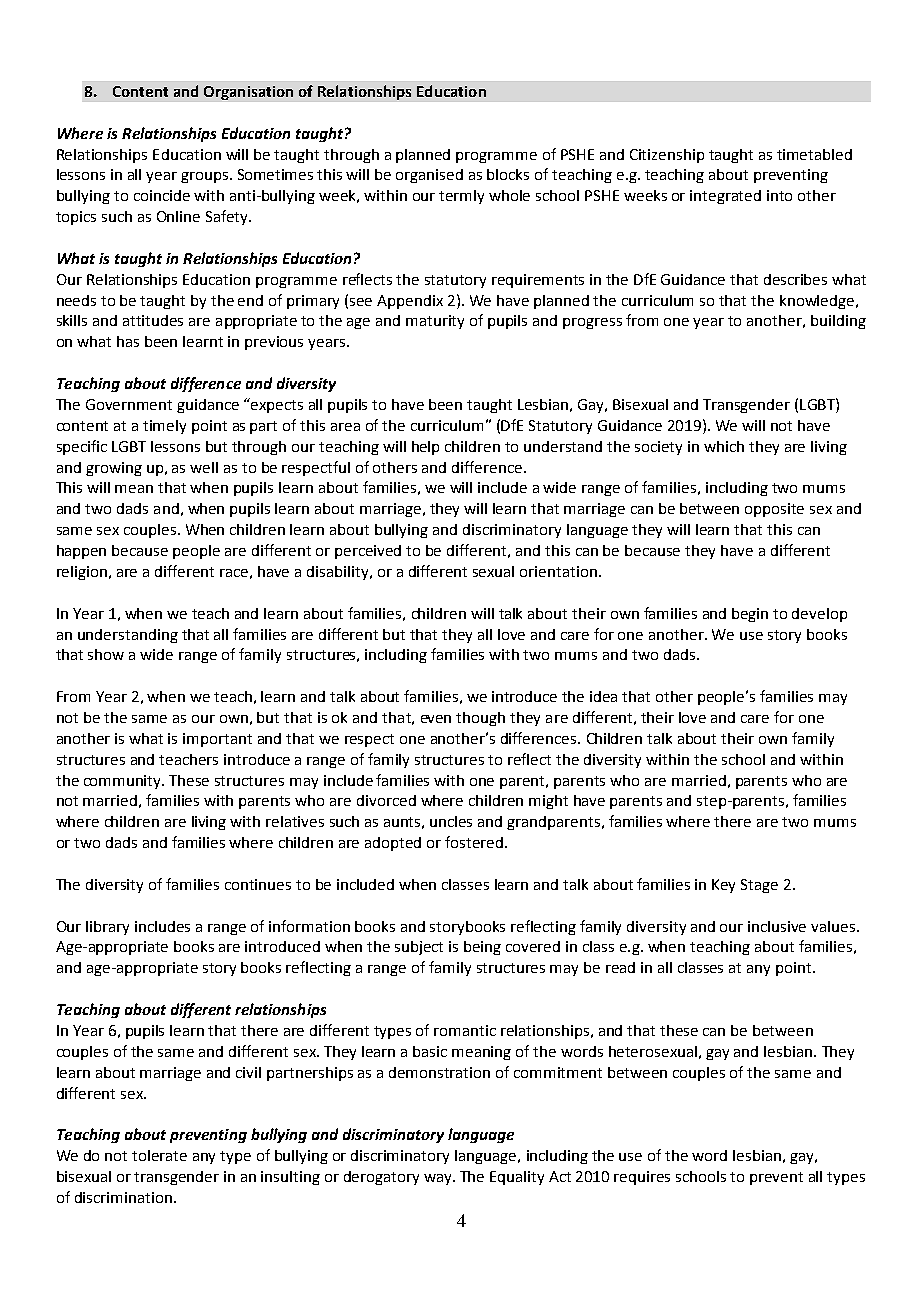 The height and width of the screenshot is (1308, 924). Describe the element at coordinates (480, 719) in the screenshot. I see `though` at that location.
